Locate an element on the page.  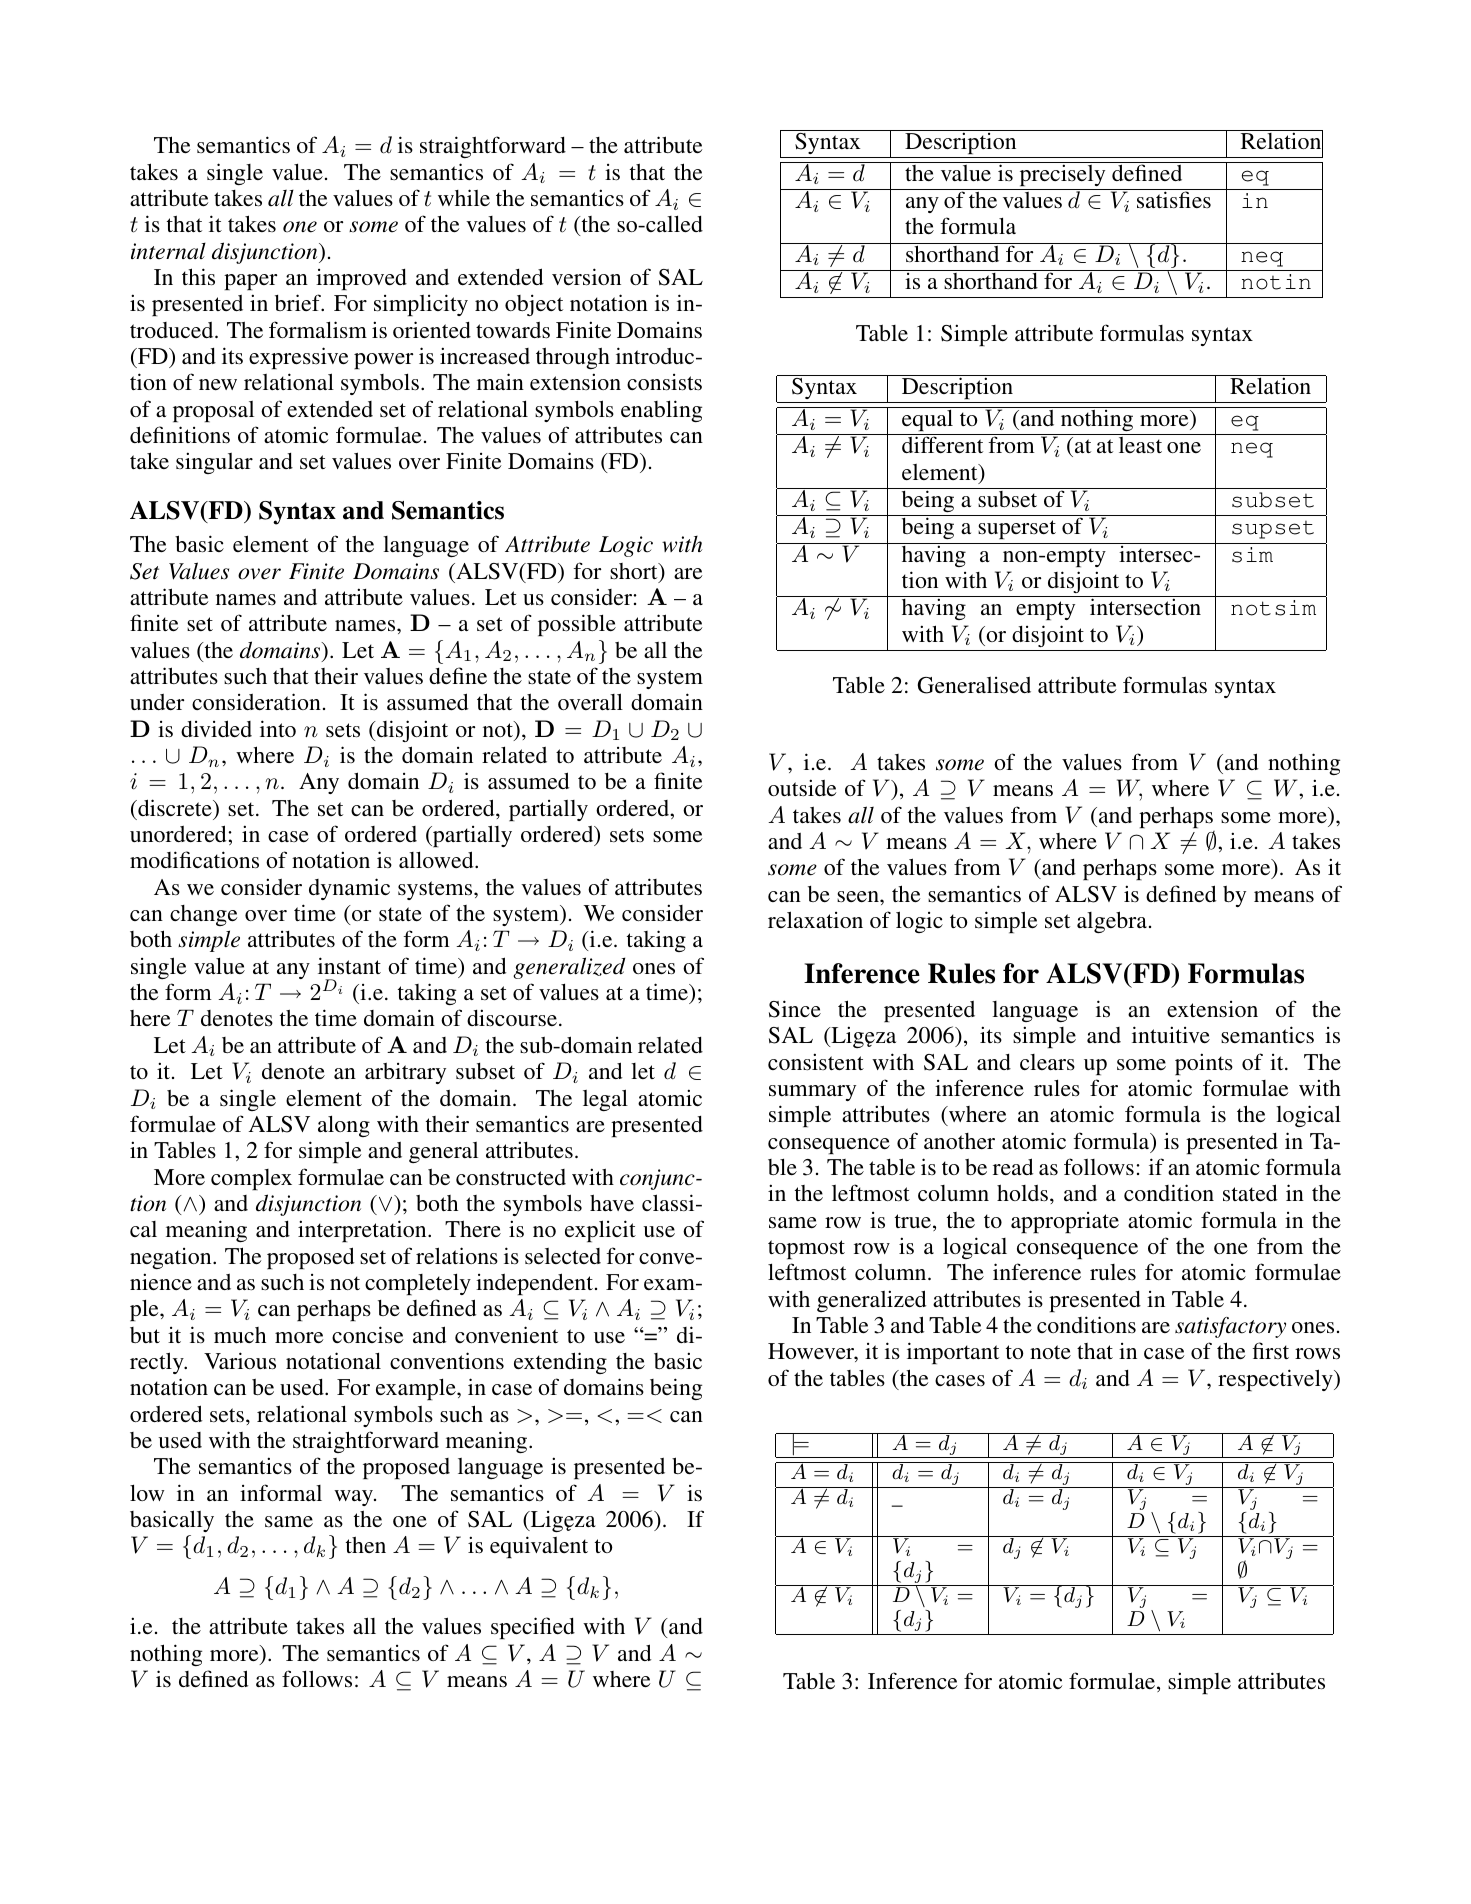
satisfies is located at coordinates (1174, 200).
